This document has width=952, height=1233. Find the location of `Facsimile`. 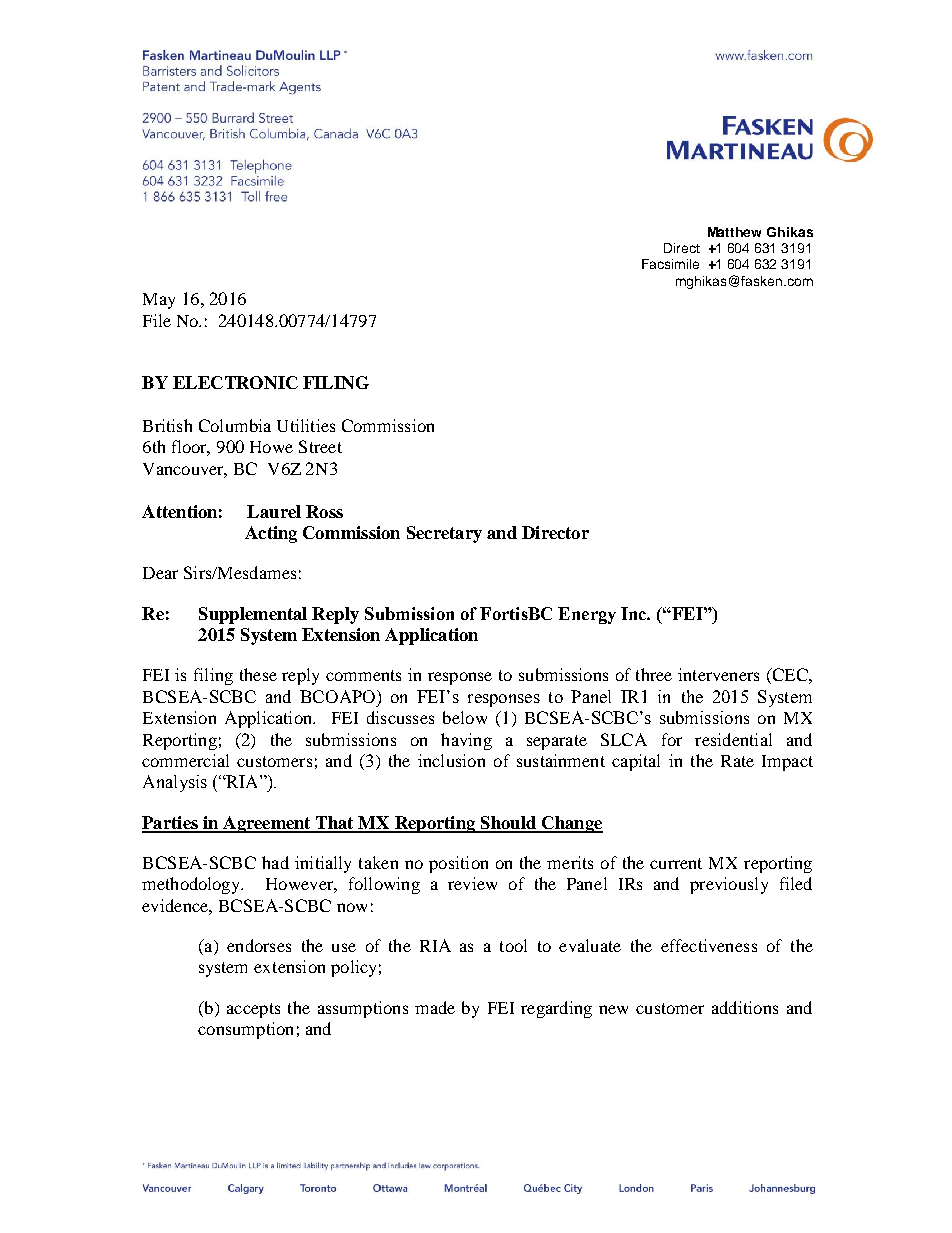

Facsimile is located at coordinates (670, 264).
